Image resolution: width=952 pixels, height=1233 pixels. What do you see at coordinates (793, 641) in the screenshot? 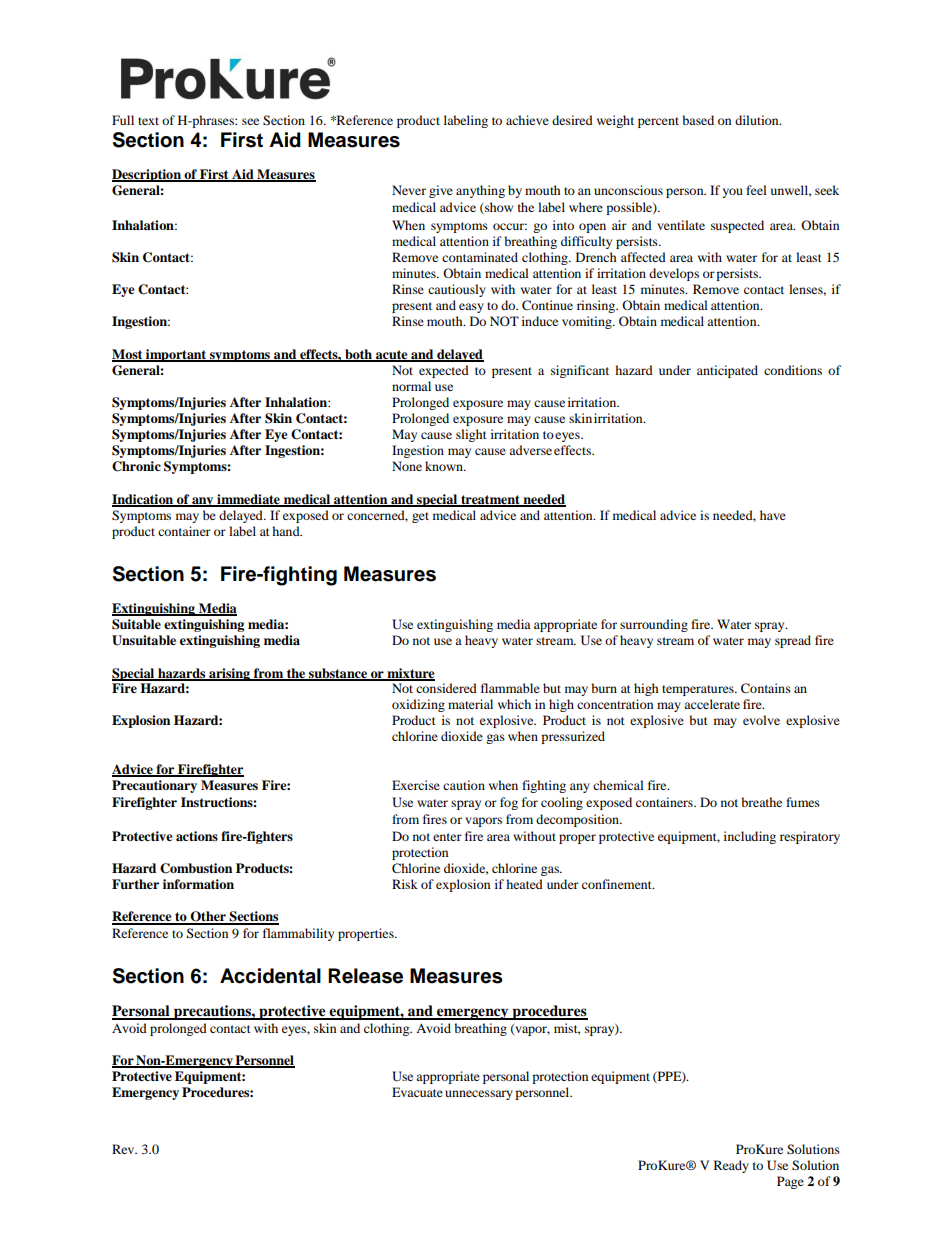
I see `spread` at bounding box center [793, 641].
